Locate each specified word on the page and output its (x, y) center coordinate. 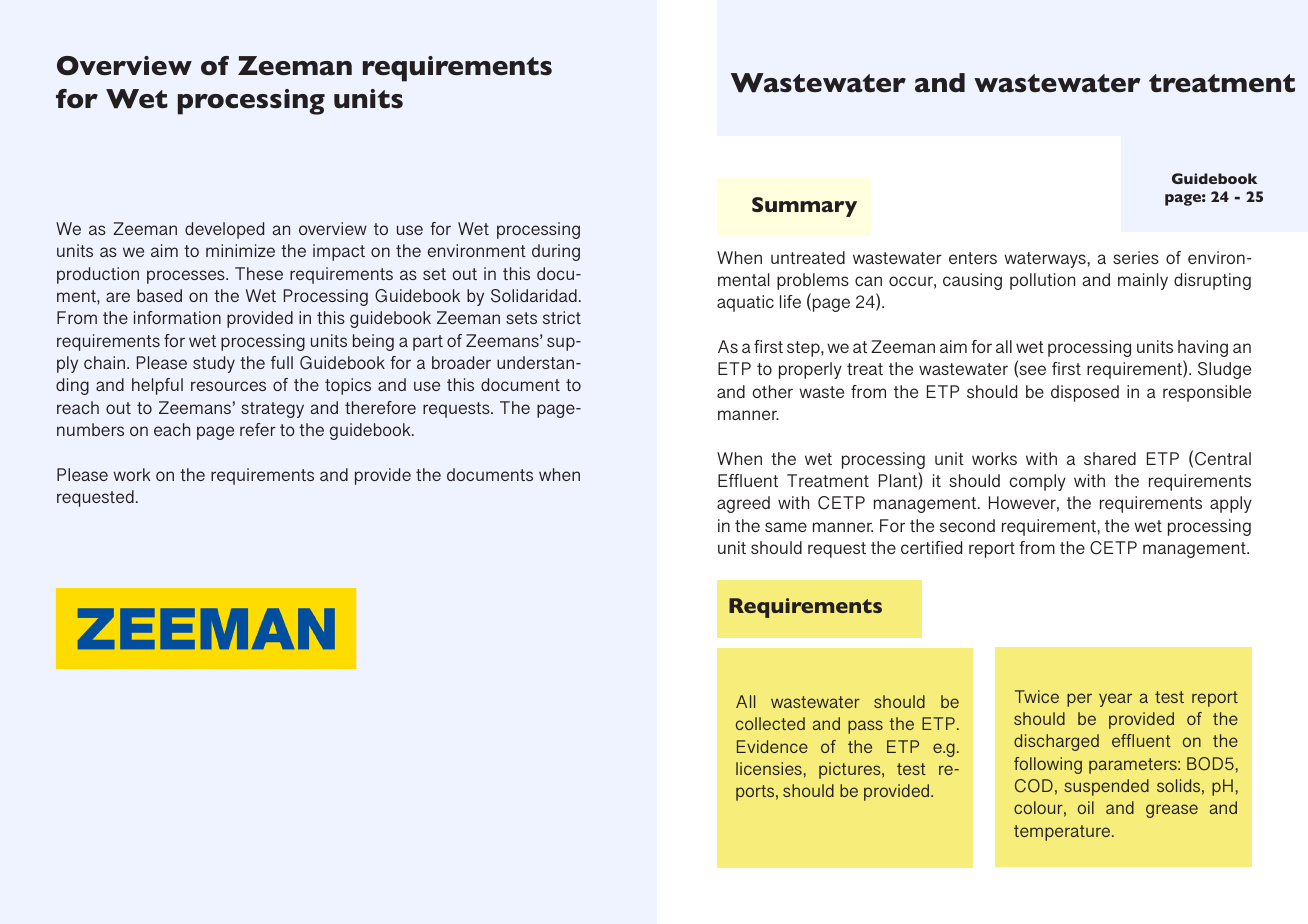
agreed (743, 504)
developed (224, 230)
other (772, 391)
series (1136, 257)
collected (770, 723)
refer (258, 429)
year (1115, 700)
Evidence (772, 746)
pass (865, 727)
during (556, 252)
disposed (1085, 393)
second (967, 525)
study (214, 364)
